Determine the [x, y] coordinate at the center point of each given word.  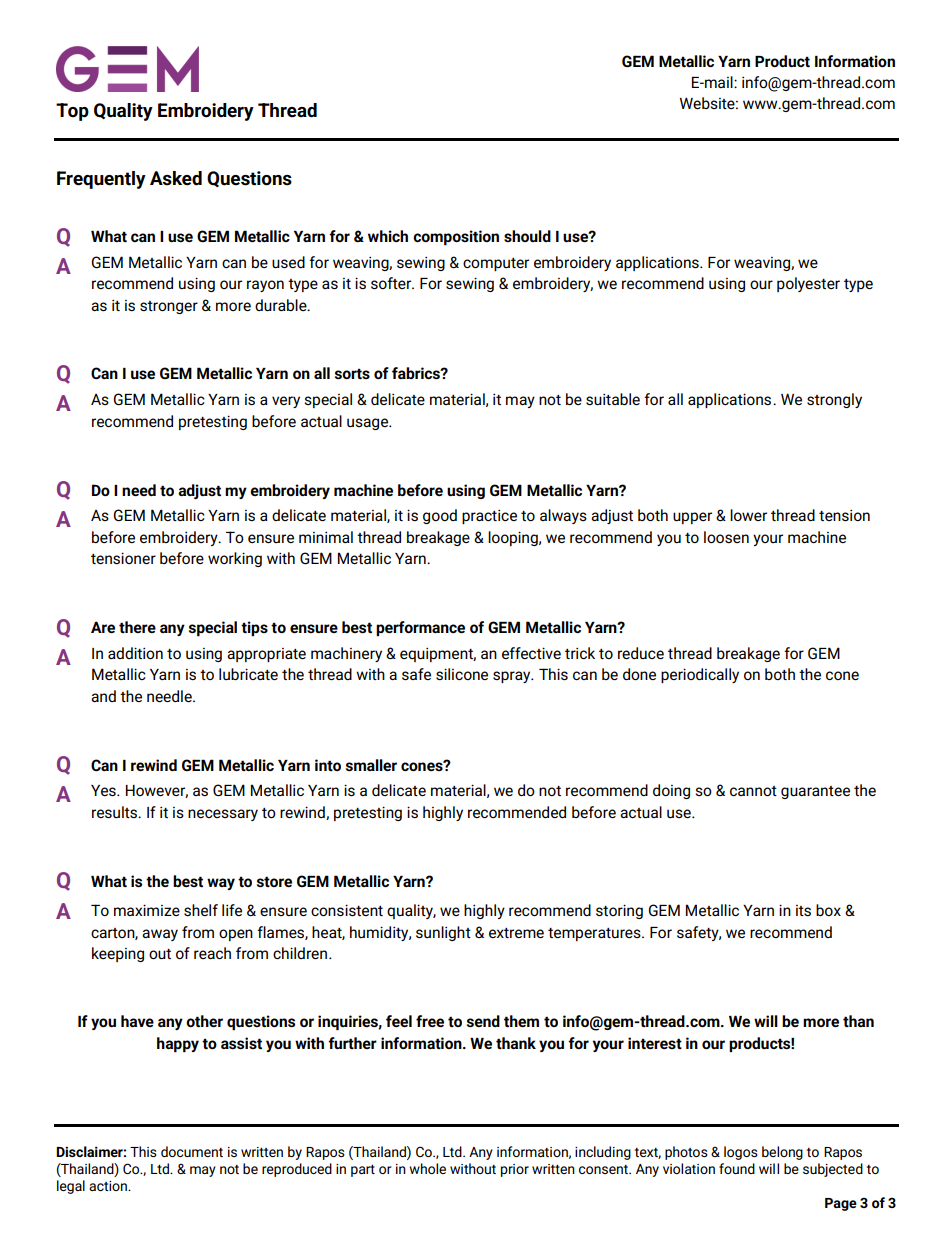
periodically [700, 675]
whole [427, 1168]
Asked [176, 178]
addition [135, 653]
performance [420, 628]
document [192, 1151]
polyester [808, 284]
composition [456, 237]
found [737, 1168]
